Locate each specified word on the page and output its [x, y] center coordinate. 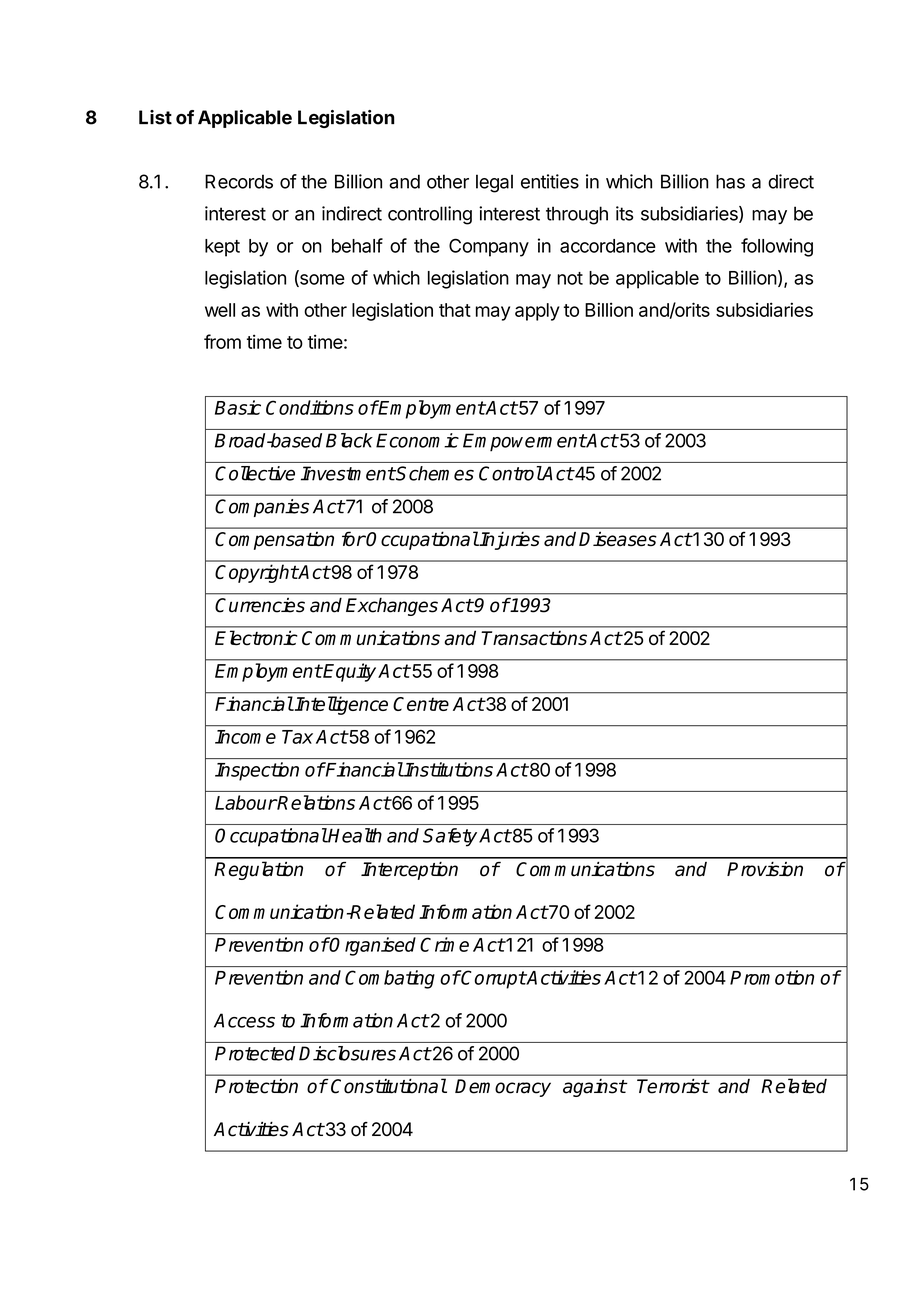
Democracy [503, 1088]
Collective [255, 473]
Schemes [434, 473]
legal [494, 183]
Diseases [618, 539]
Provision [765, 869]
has [730, 181]
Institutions [448, 769]
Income [245, 737]
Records [239, 181]
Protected [255, 1053]
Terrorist [673, 1086]
